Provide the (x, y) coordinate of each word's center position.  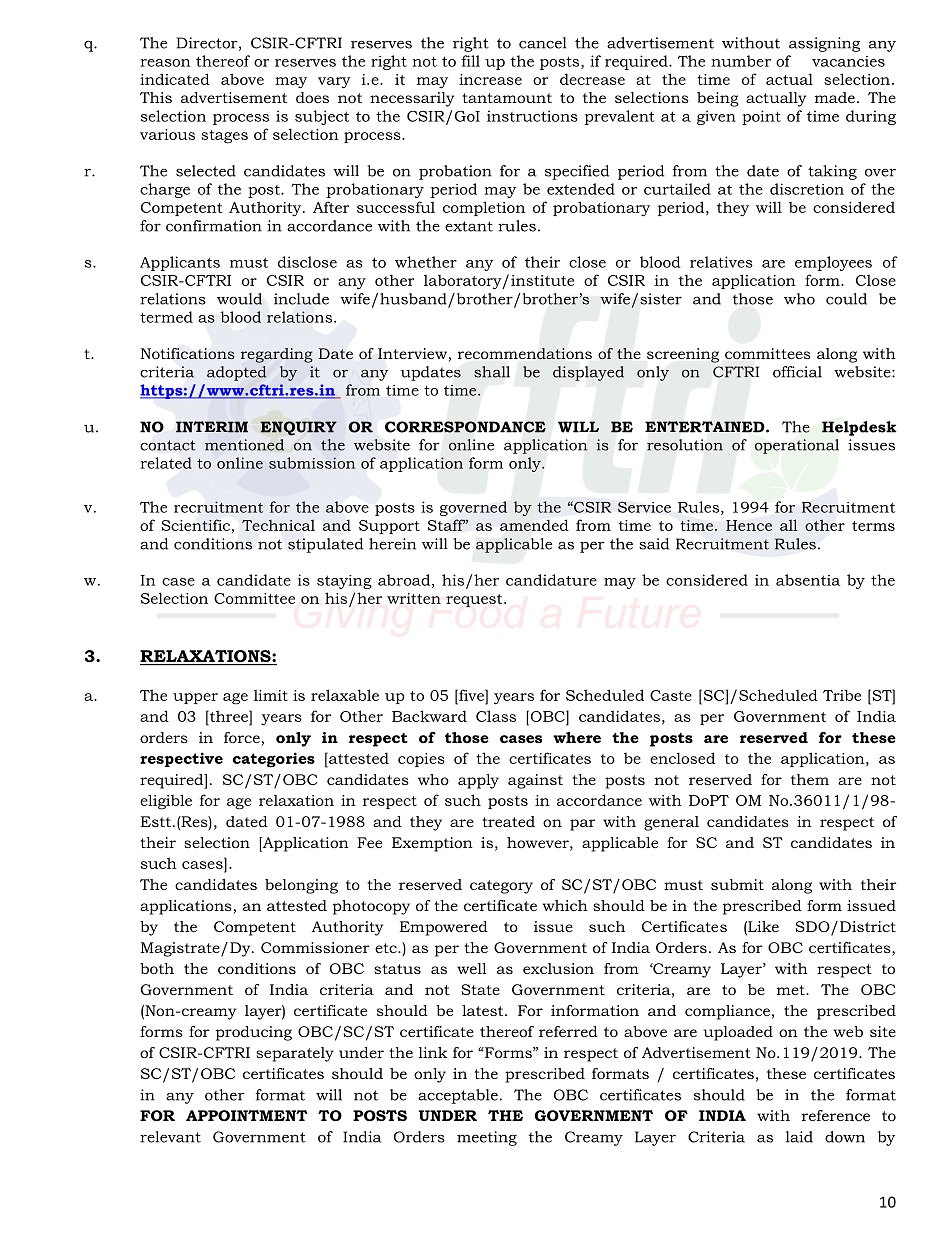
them (810, 779)
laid (799, 1137)
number (741, 61)
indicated (175, 79)
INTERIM (212, 427)
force (243, 739)
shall (492, 372)
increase (490, 79)
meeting (487, 1138)
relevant (170, 1137)
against (535, 781)
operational (797, 446)
